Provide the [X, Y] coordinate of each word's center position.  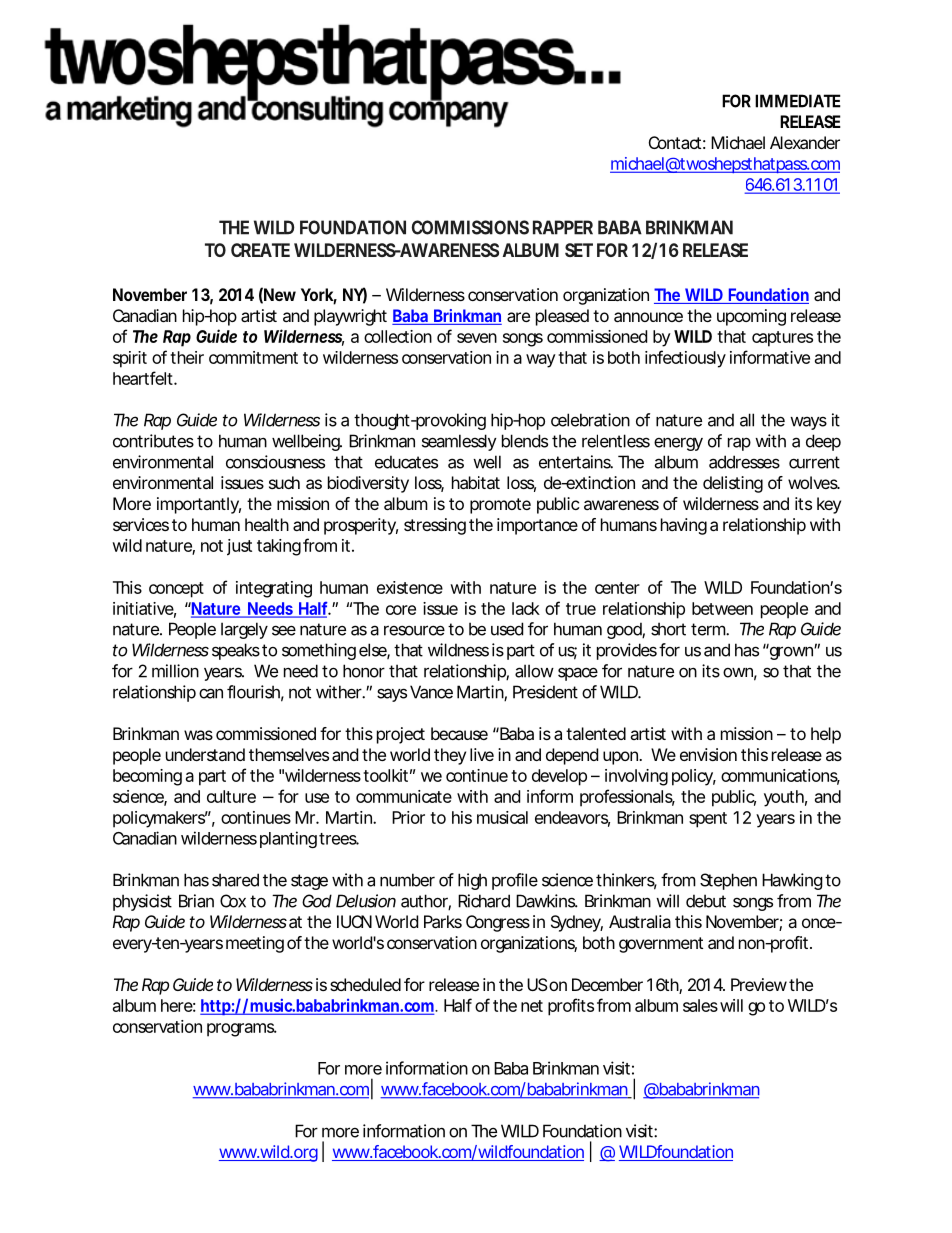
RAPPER [563, 227]
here [177, 1005]
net [532, 1006]
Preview [759, 984]
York [317, 296]
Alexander [805, 142]
